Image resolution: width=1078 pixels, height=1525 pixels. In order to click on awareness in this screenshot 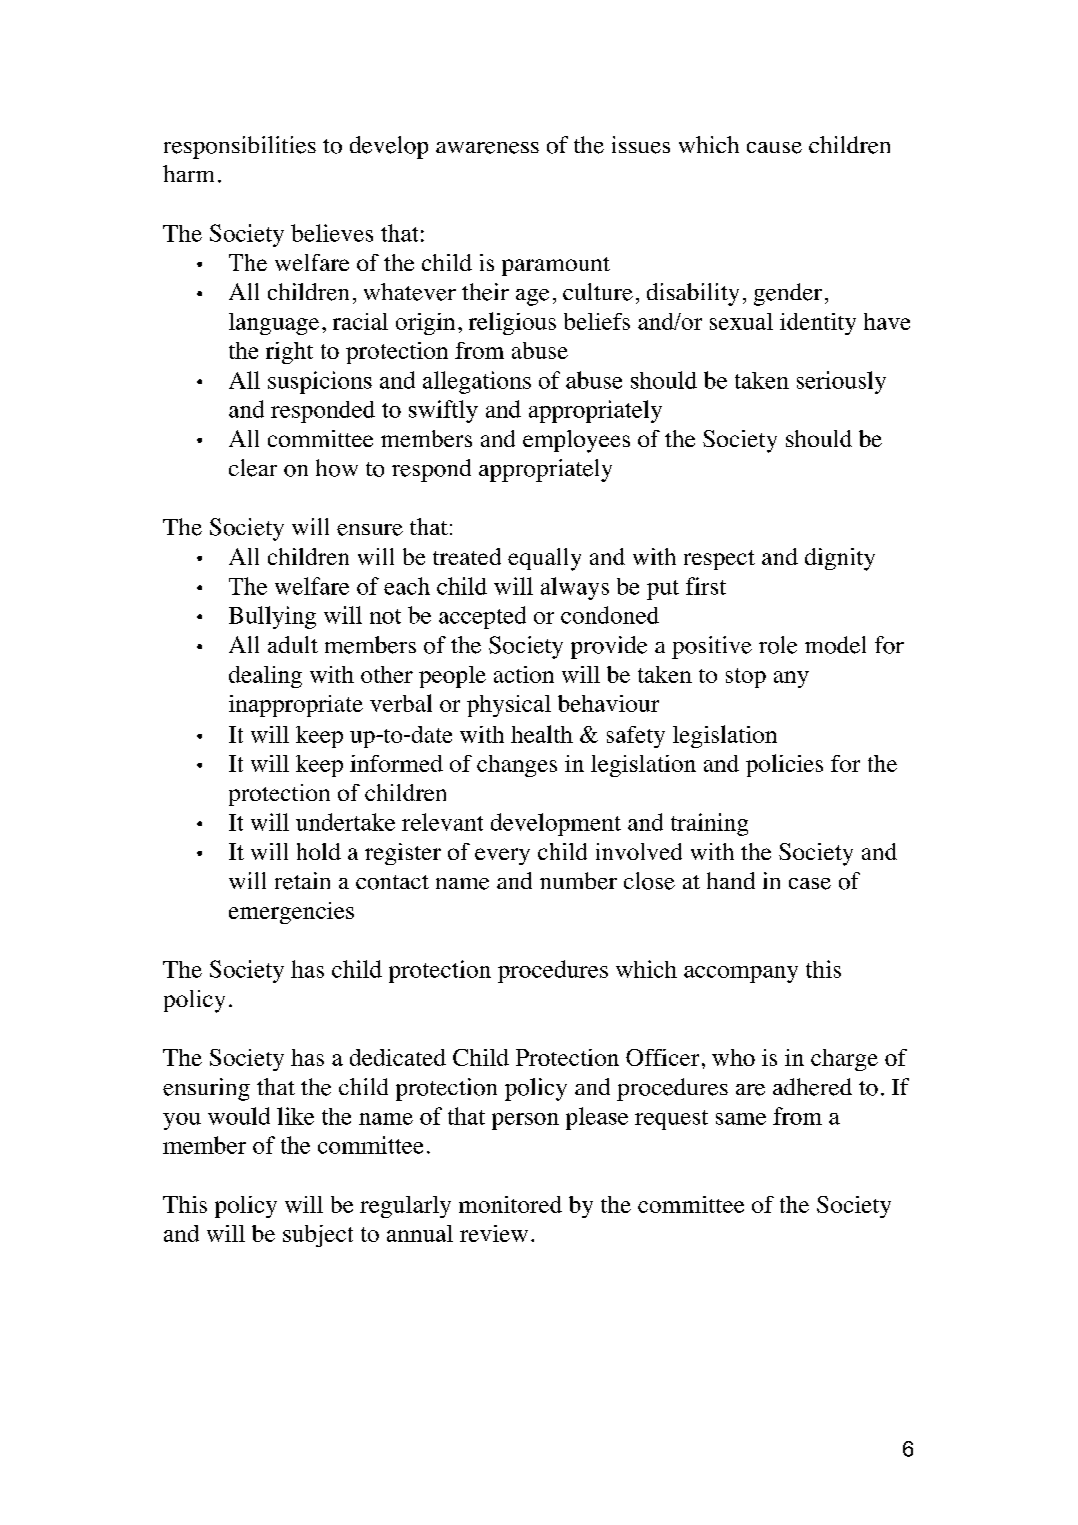, I will do `click(487, 148)`.
